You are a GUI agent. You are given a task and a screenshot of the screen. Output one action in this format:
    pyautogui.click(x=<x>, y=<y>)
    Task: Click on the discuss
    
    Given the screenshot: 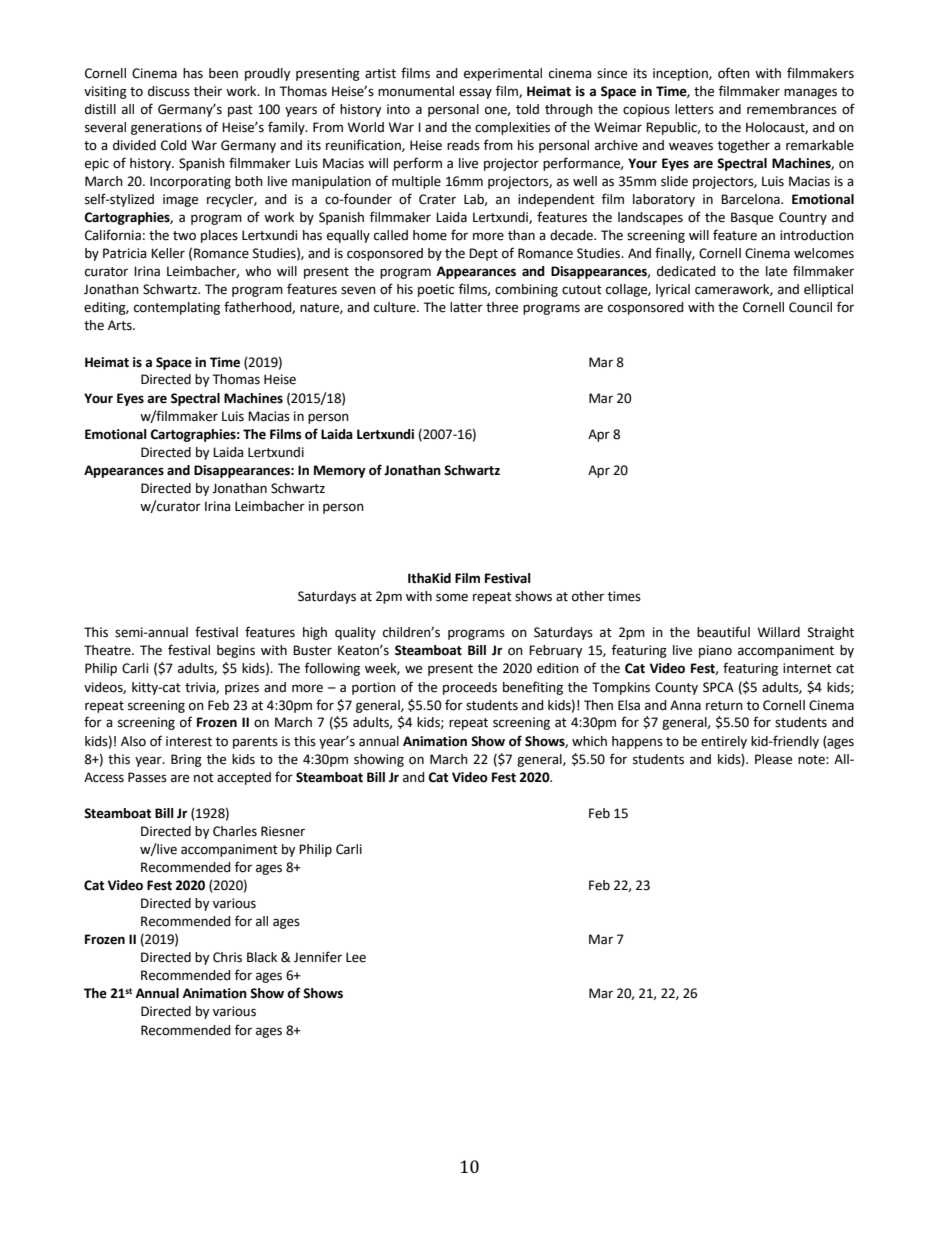 What is the action you would take?
    pyautogui.click(x=169, y=91)
